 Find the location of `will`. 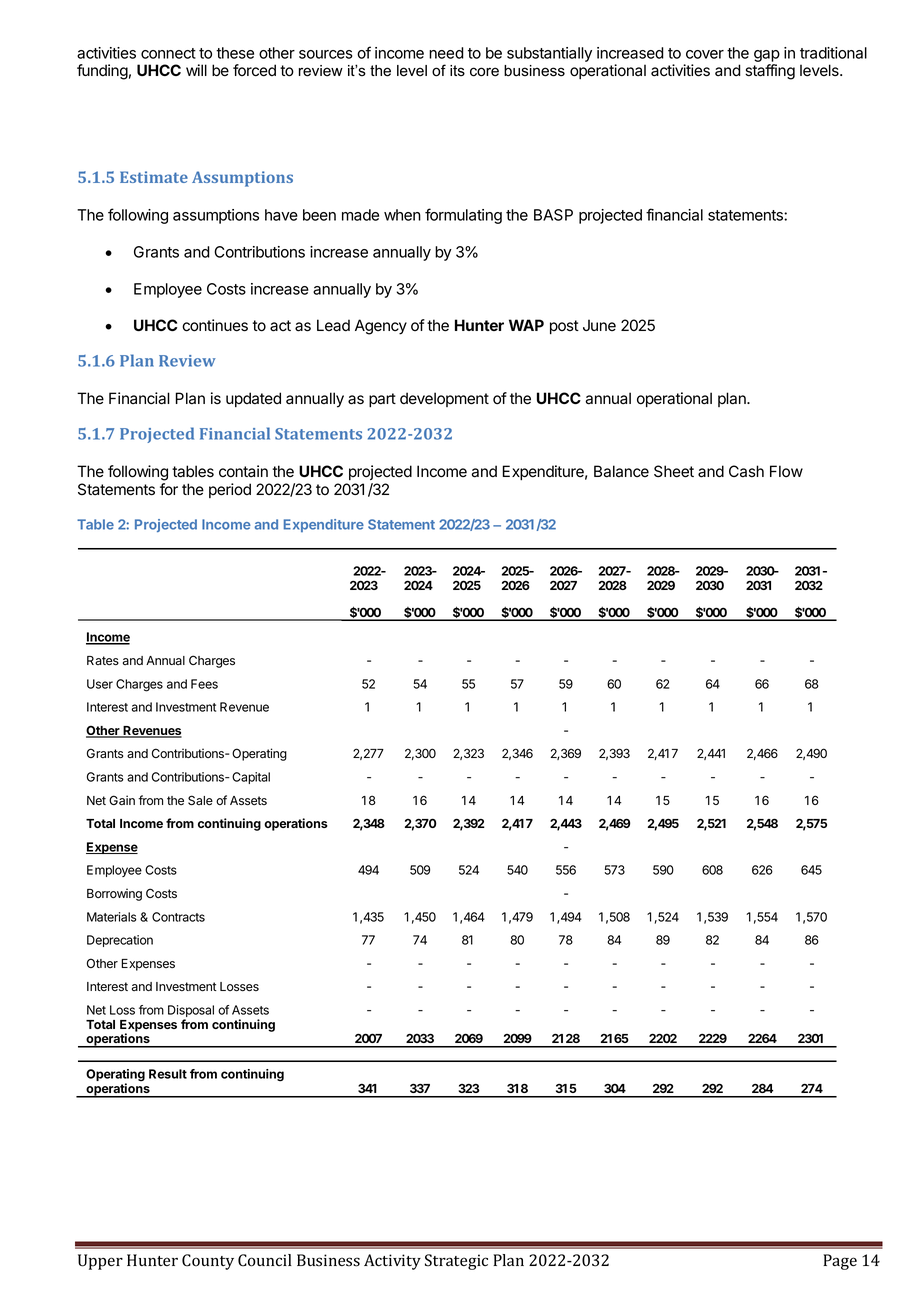

will is located at coordinates (196, 70).
